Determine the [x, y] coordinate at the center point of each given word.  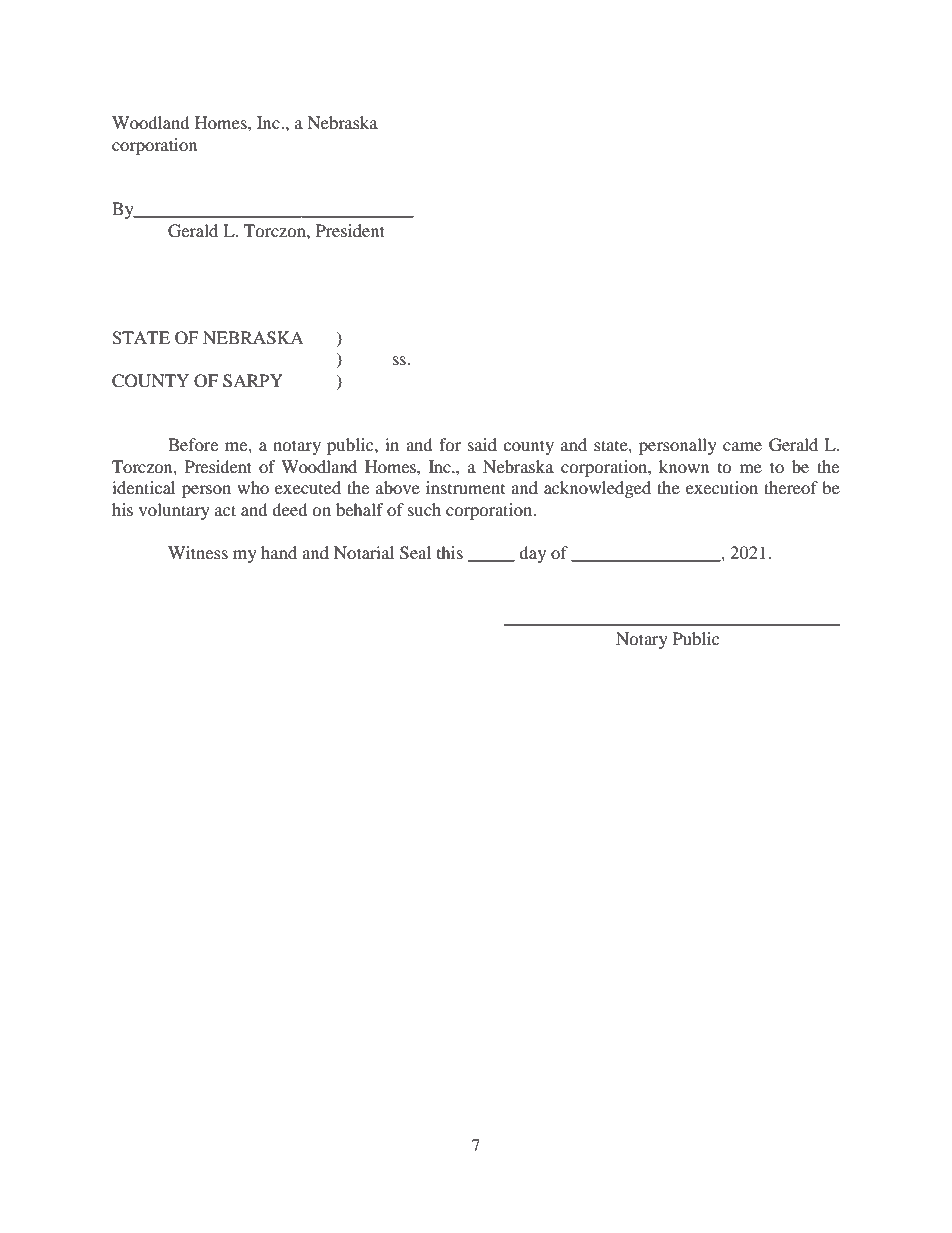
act [225, 510]
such [424, 509]
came [742, 446]
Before [193, 444]
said [482, 444]
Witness [198, 552]
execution [722, 487]
